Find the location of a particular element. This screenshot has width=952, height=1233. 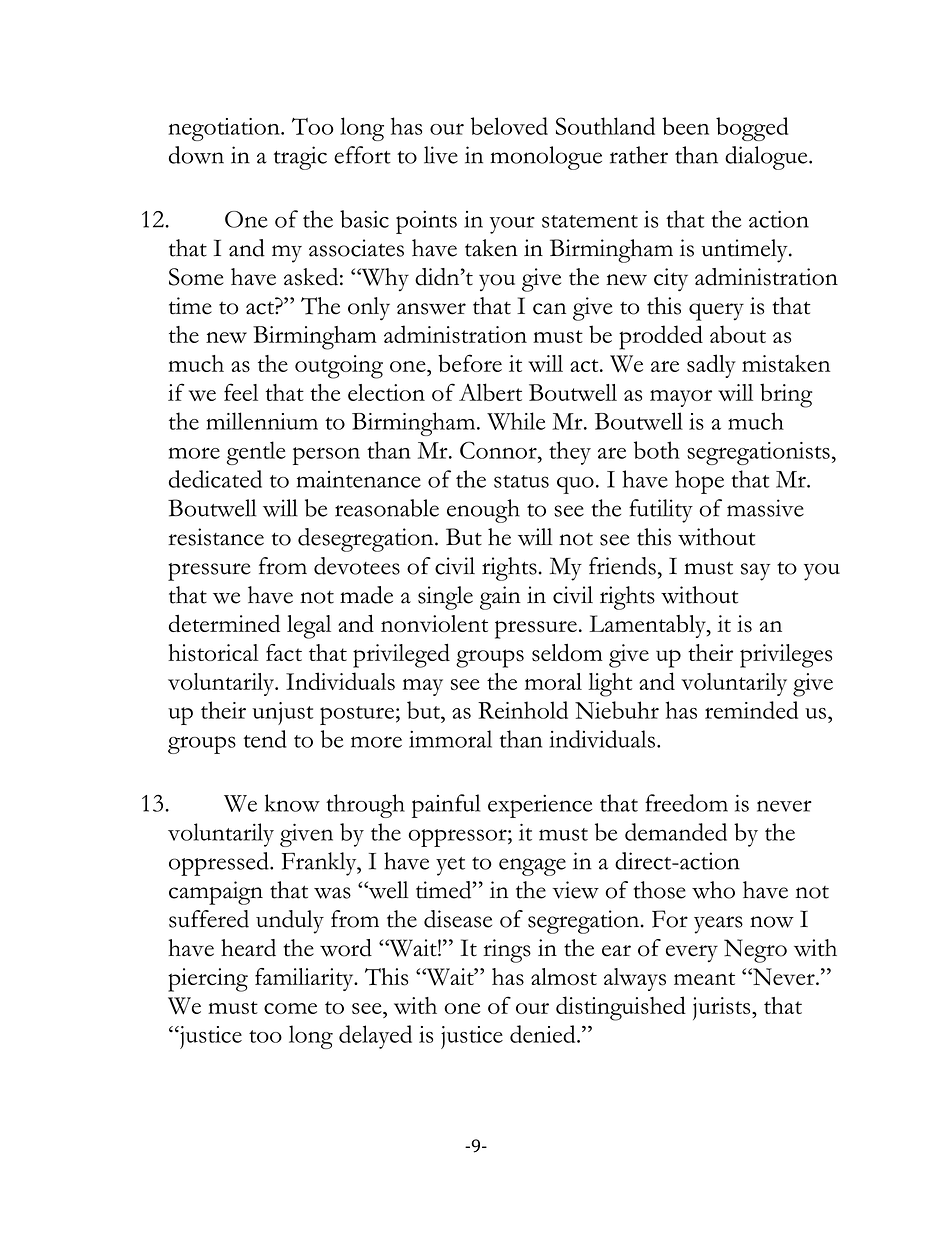

Connor is located at coordinates (499, 450).
